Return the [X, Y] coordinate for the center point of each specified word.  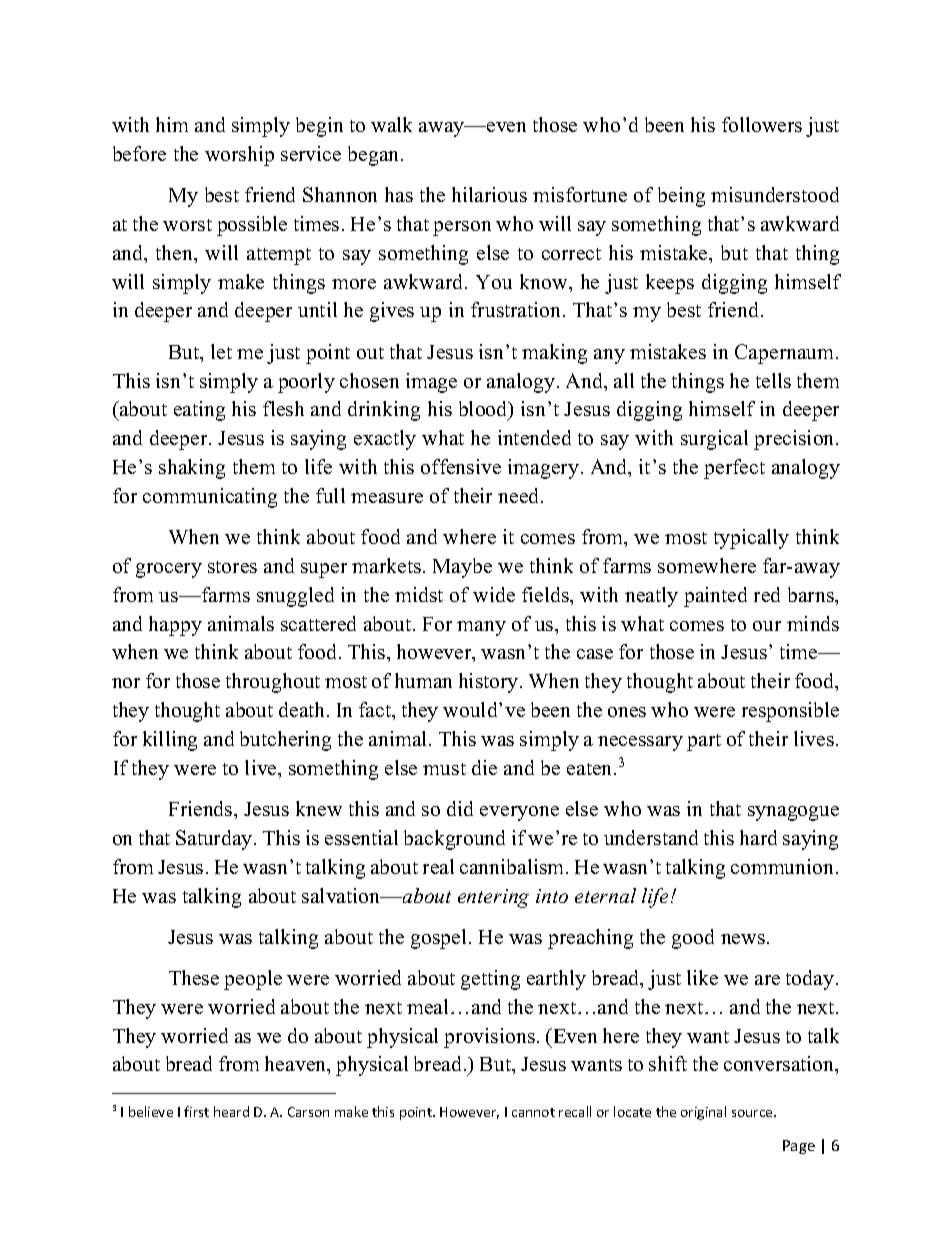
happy [175, 626]
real [438, 866]
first [196, 1111]
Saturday [215, 840]
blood [484, 410]
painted [715, 597]
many [481, 628]
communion [784, 866]
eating [199, 411]
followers [762, 124]
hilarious [489, 194]
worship [239, 156]
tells [773, 380]
